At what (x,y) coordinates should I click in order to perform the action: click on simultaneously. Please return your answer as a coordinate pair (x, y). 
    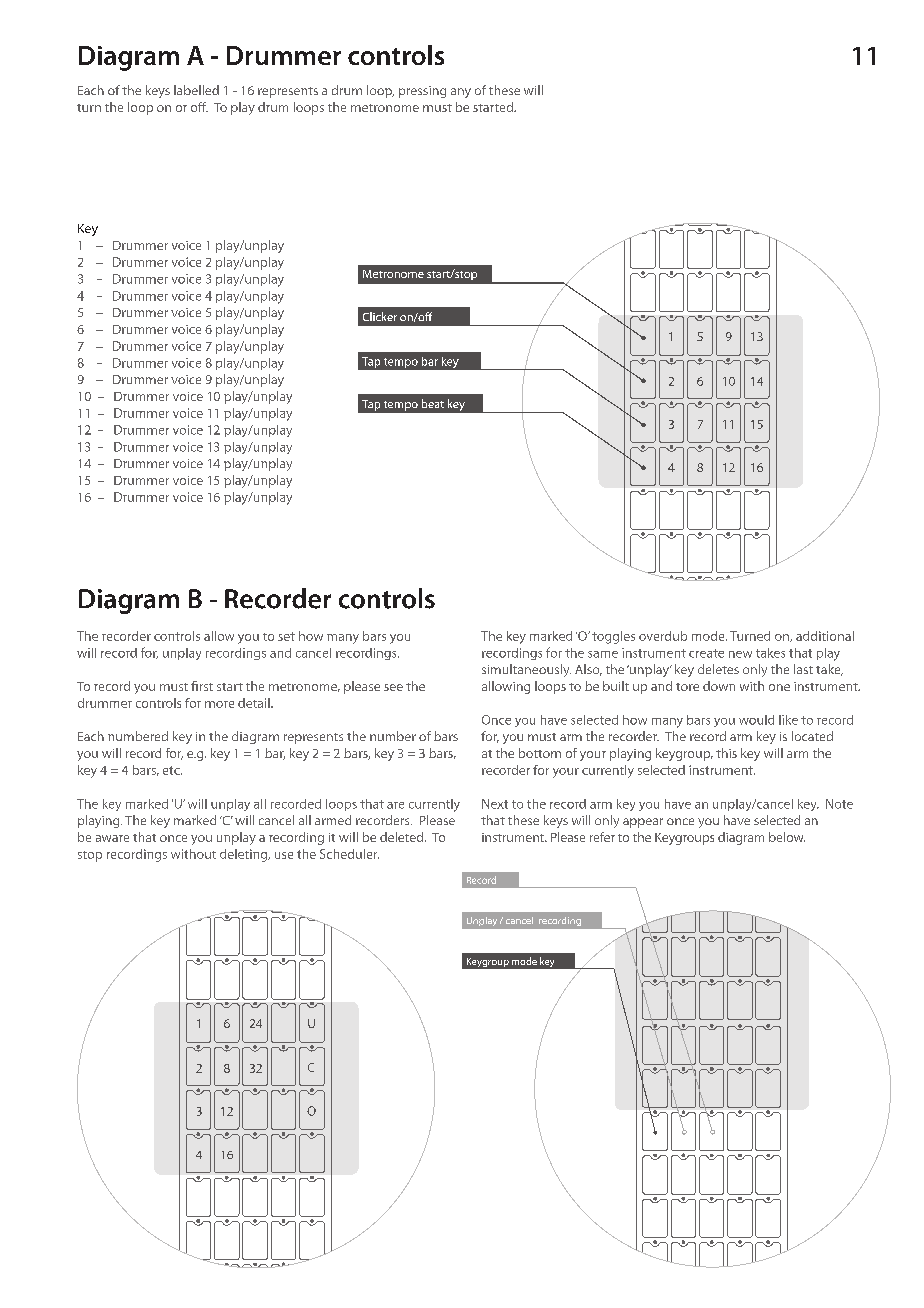
    Looking at the image, I should click on (526, 670).
